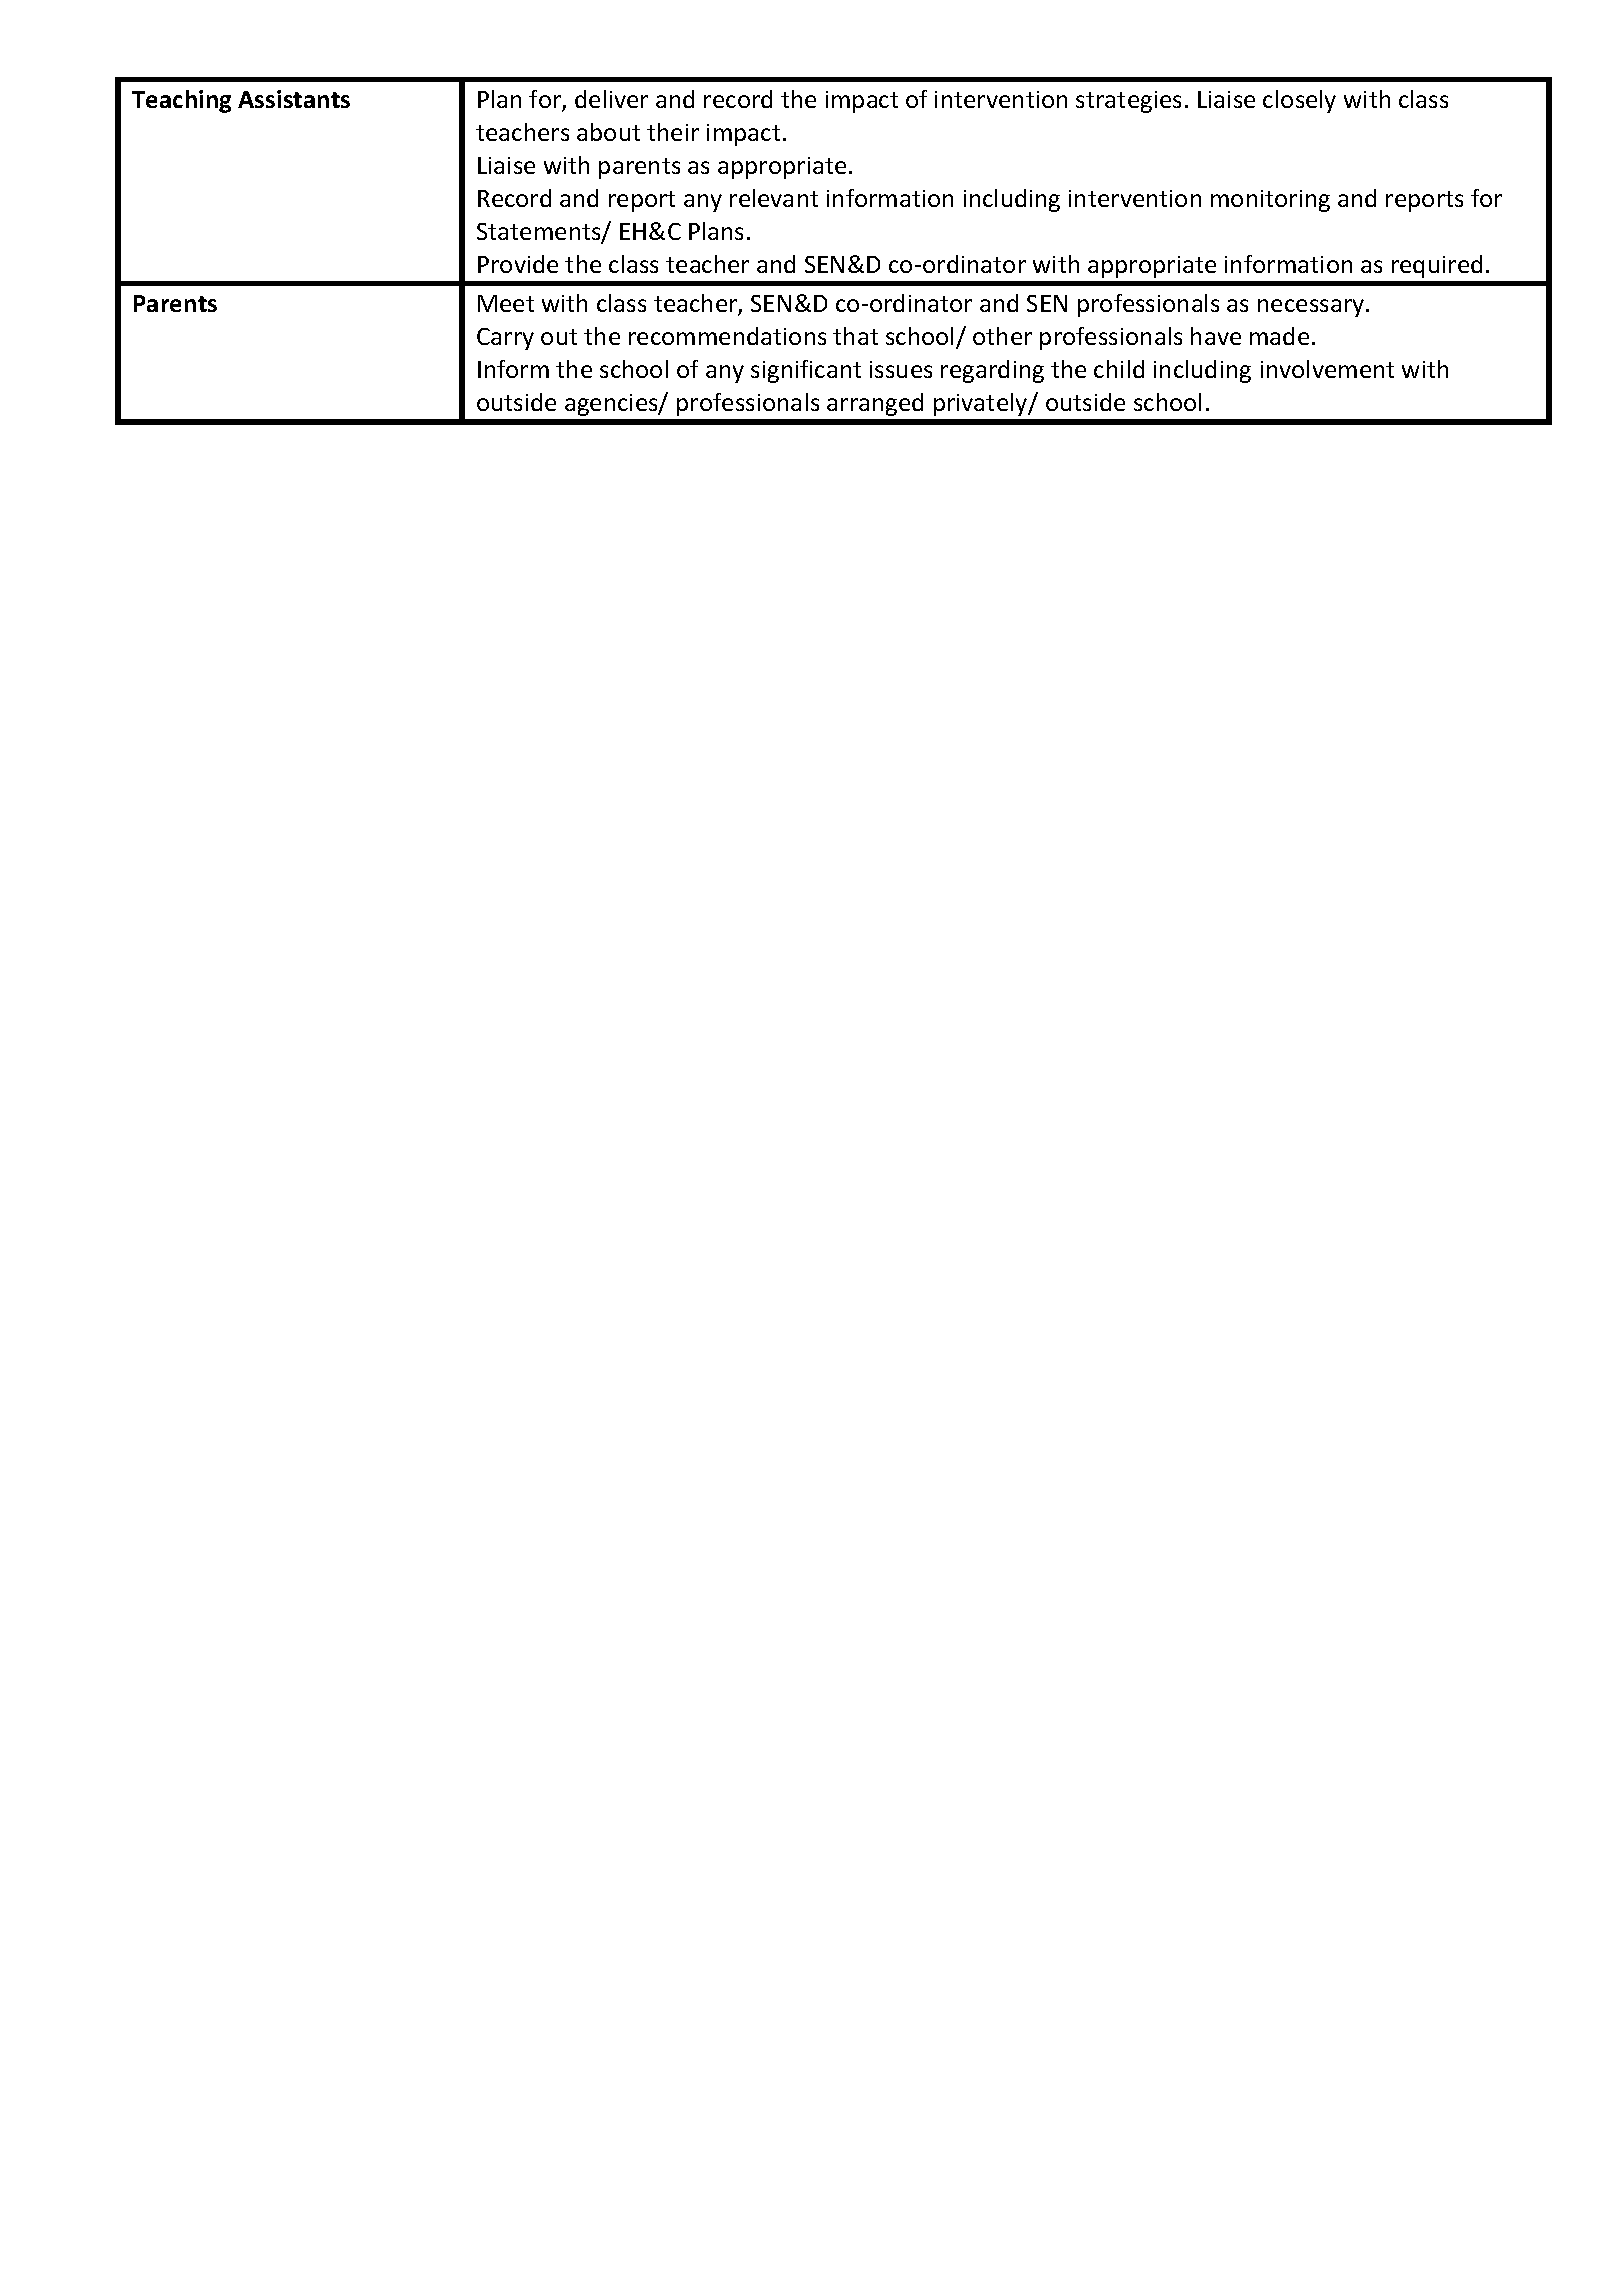  What do you see at coordinates (506, 303) in the document?
I see `Meet` at bounding box center [506, 303].
